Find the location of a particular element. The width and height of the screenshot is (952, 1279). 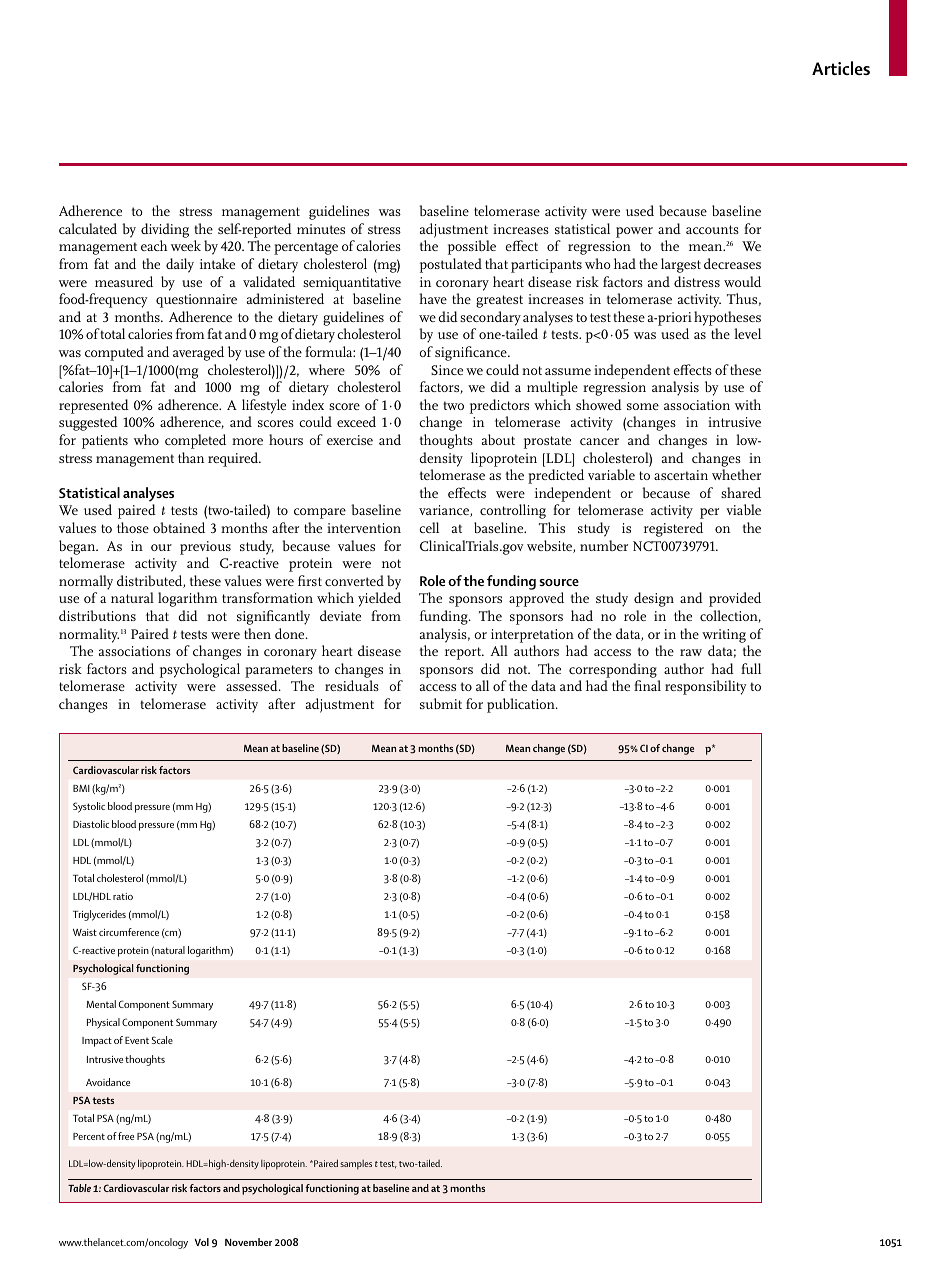

Systolic is located at coordinates (89, 807).
